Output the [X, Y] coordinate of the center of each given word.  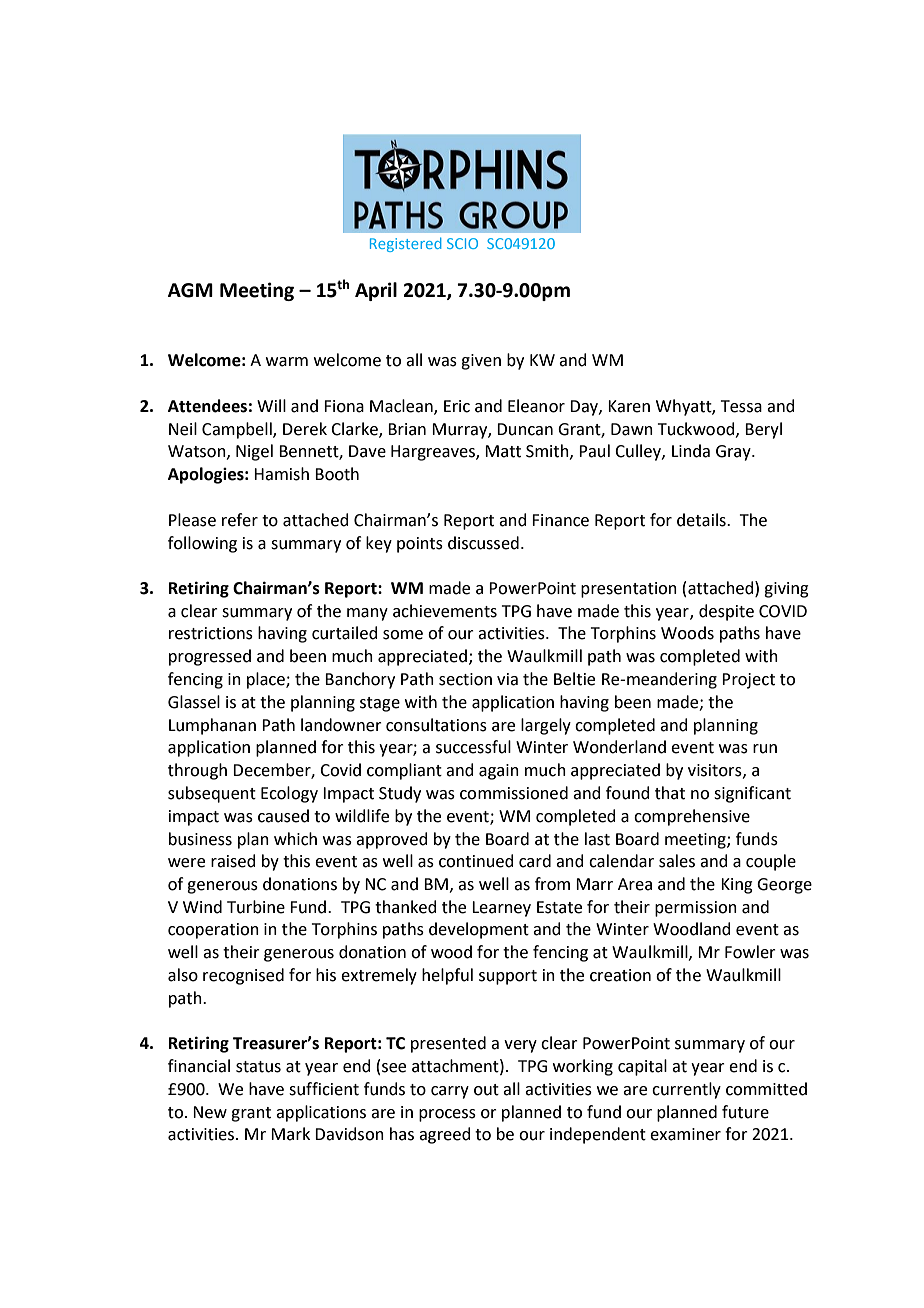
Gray [734, 453]
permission [696, 909]
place [267, 680]
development [479, 930]
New [210, 1112]
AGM [190, 290]
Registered [406, 244]
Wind [202, 907]
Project [748, 681]
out [486, 1090]
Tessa [741, 406]
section [465, 679]
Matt [503, 451]
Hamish [281, 474]
